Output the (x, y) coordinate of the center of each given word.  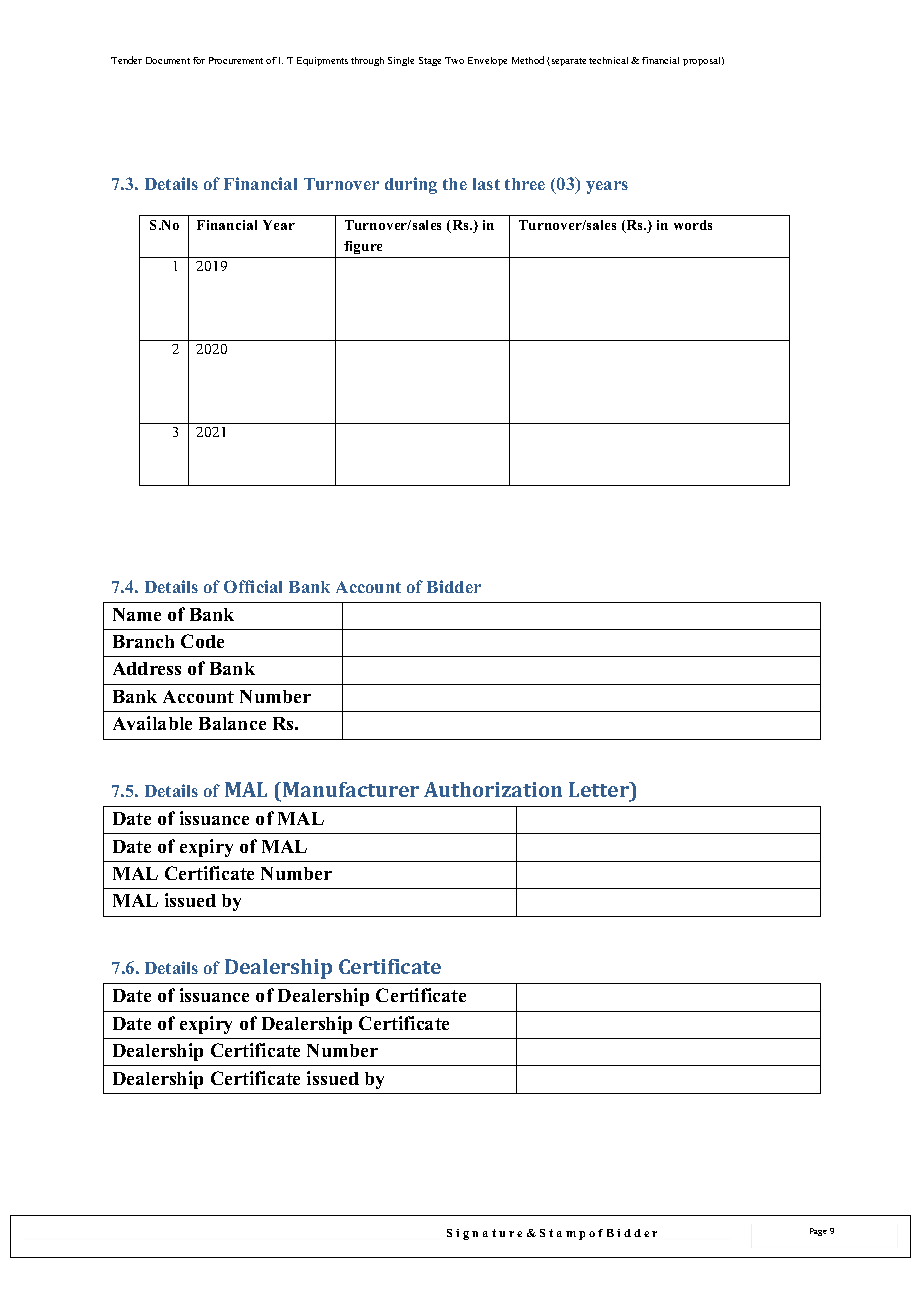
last (486, 184)
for (199, 60)
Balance (232, 723)
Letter (600, 789)
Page (818, 1232)
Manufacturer (351, 789)
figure (363, 247)
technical (608, 60)
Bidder (454, 586)
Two (454, 60)
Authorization (493, 789)
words (693, 225)
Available (152, 723)
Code (202, 641)
